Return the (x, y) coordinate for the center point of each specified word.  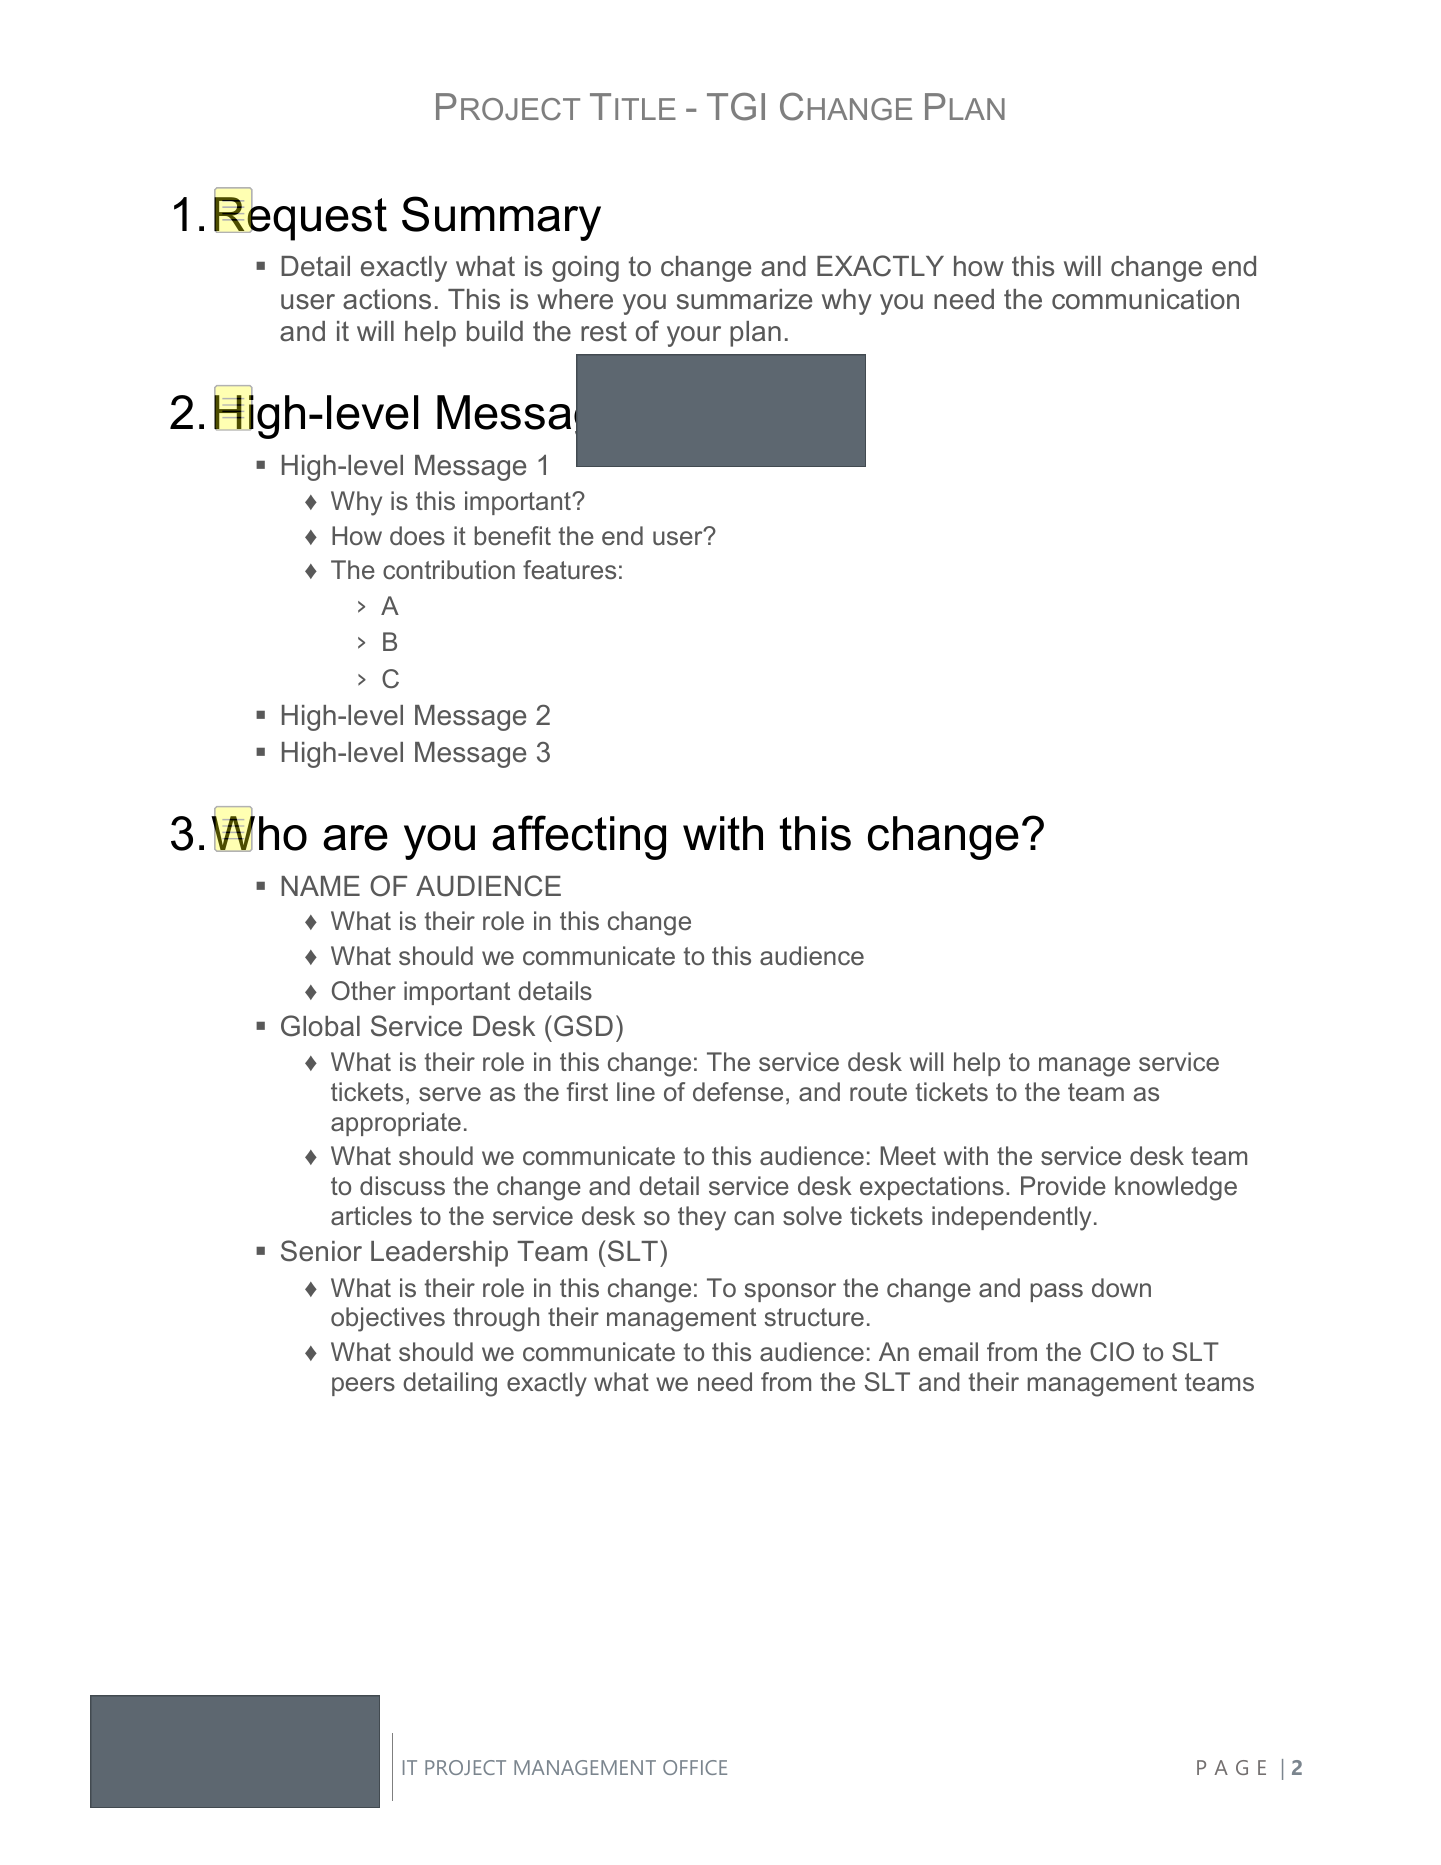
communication (1145, 299)
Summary (501, 218)
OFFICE (695, 1767)
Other (364, 991)
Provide (1063, 1186)
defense (738, 1092)
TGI (736, 107)
